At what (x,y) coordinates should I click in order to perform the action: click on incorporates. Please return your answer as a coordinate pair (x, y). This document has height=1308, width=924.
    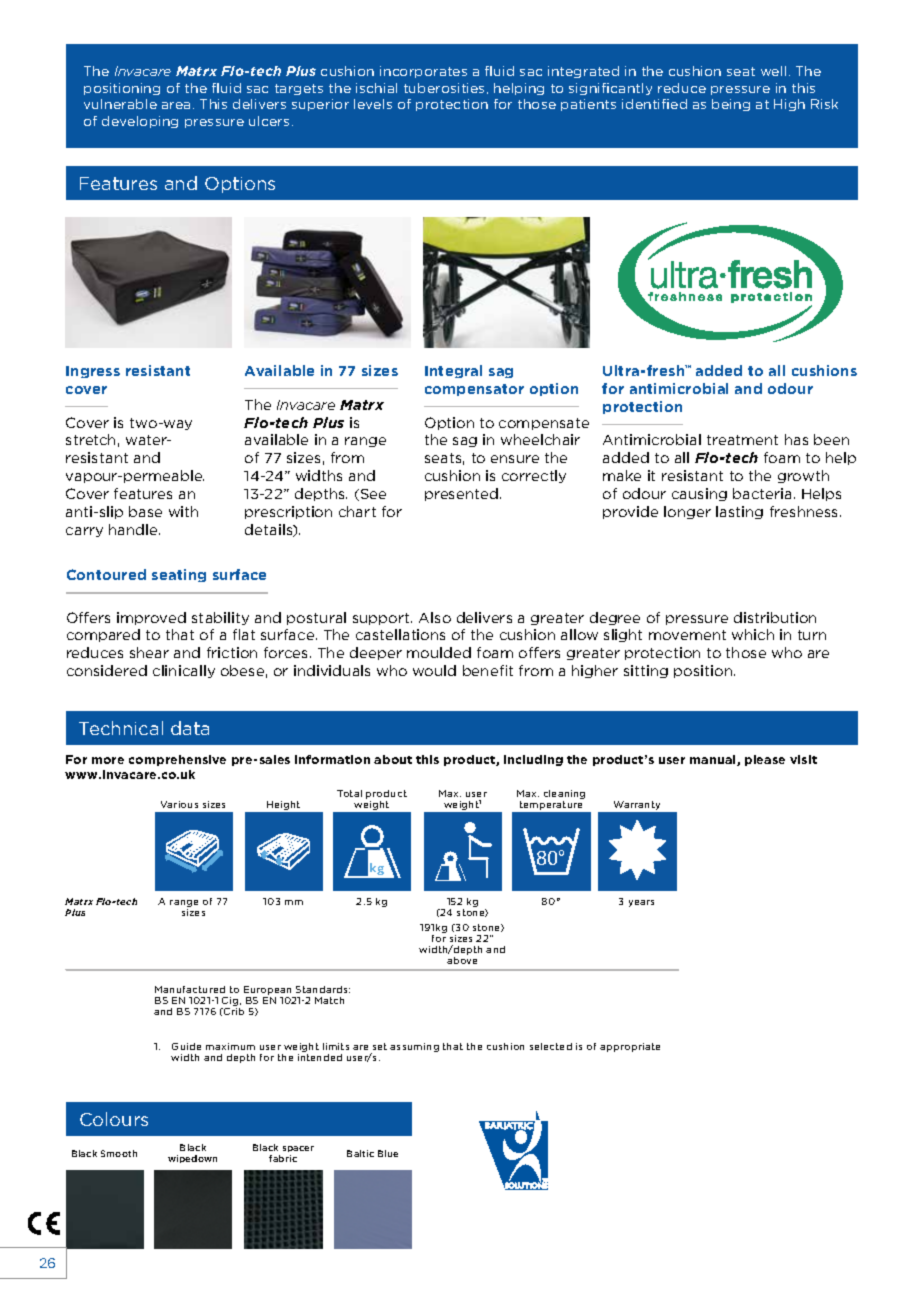
    Looking at the image, I should click on (423, 72).
